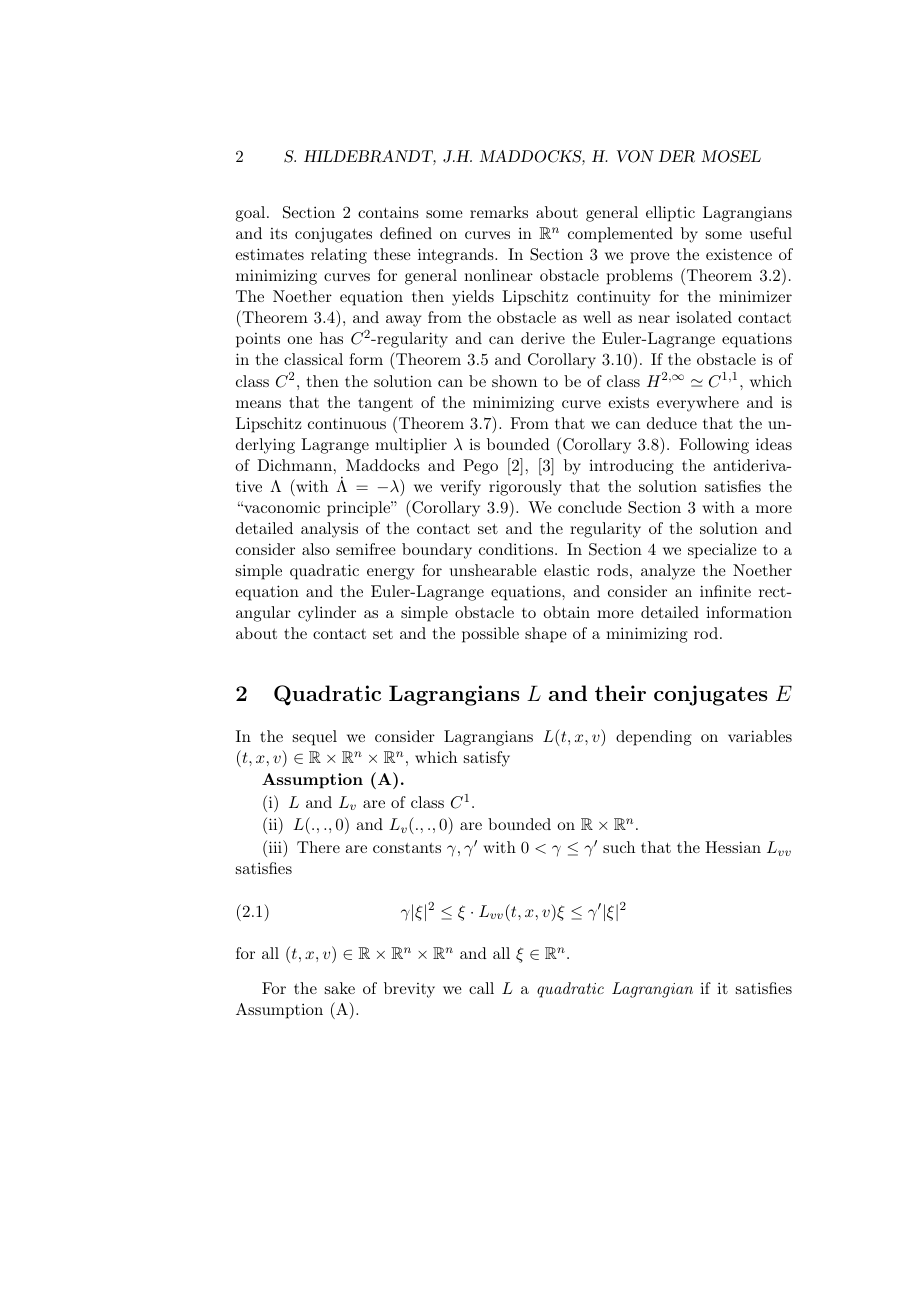 The height and width of the image is (1308, 924). Describe the element at coordinates (299, 340) in the image. I see `one` at that location.
